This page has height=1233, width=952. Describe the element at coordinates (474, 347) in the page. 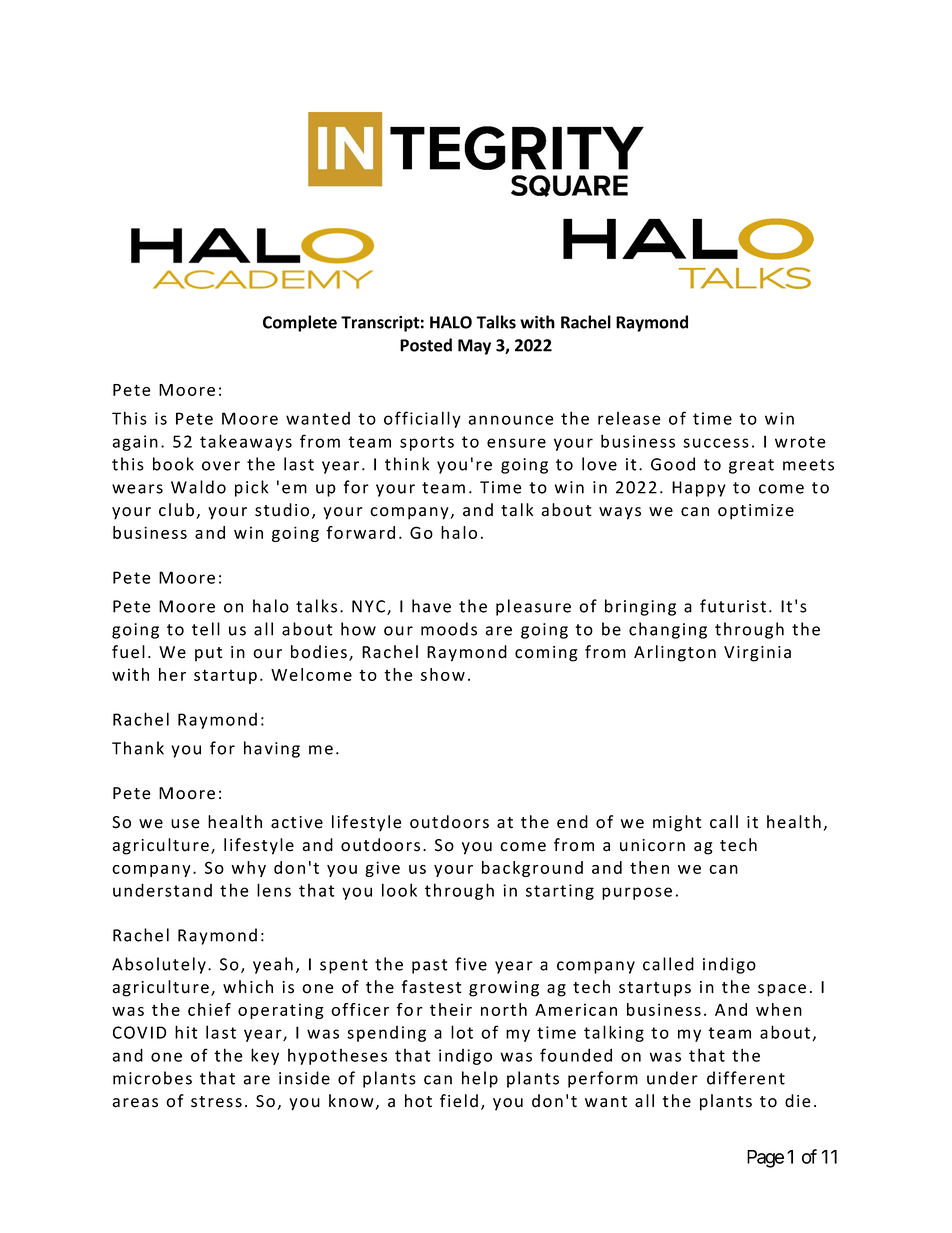

I see `May` at that location.
